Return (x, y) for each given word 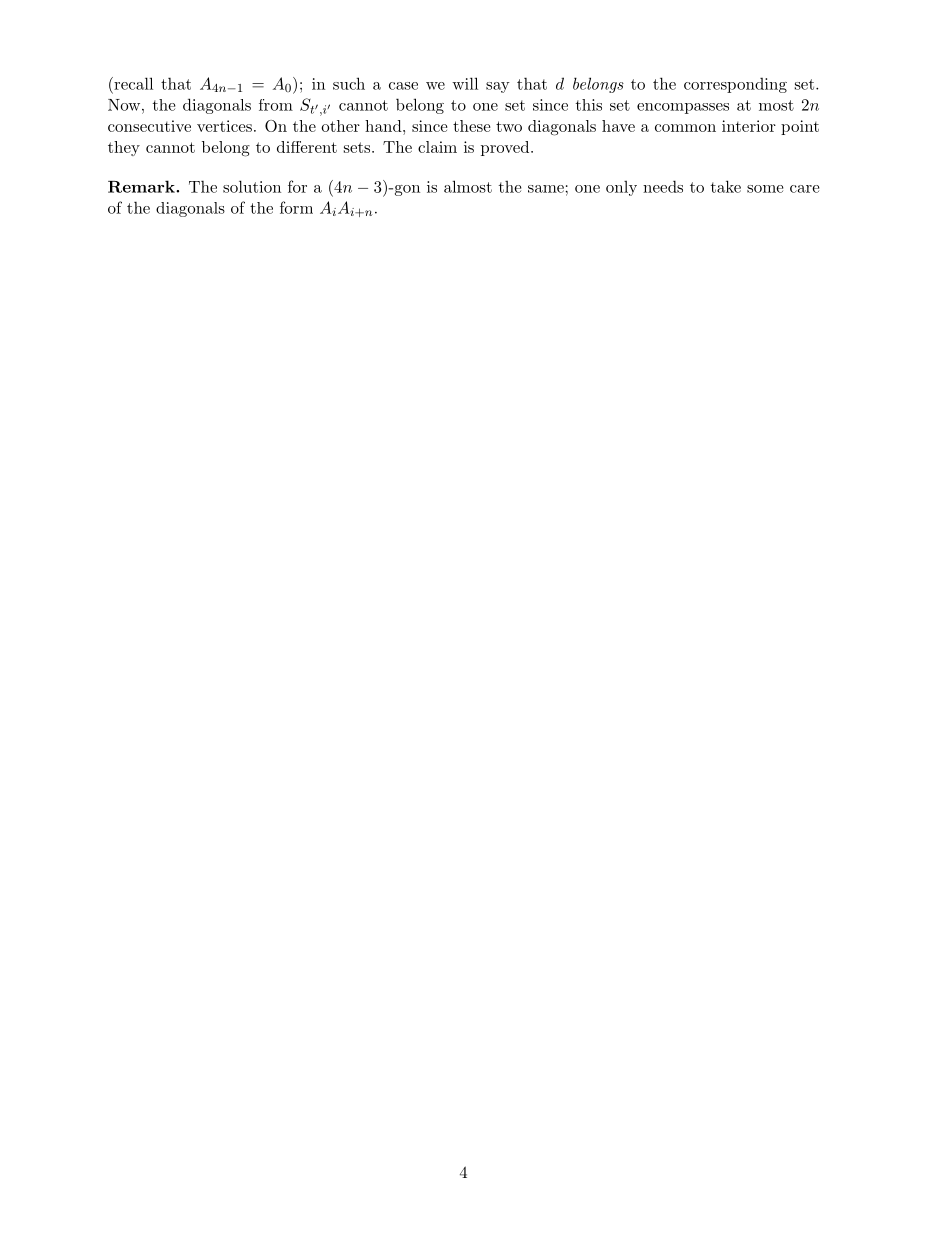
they (124, 148)
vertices (224, 126)
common (685, 128)
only (621, 188)
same (547, 189)
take (726, 186)
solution (252, 186)
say (498, 87)
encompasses (683, 108)
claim (437, 147)
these (472, 126)
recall (132, 83)
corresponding (735, 85)
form (296, 207)
